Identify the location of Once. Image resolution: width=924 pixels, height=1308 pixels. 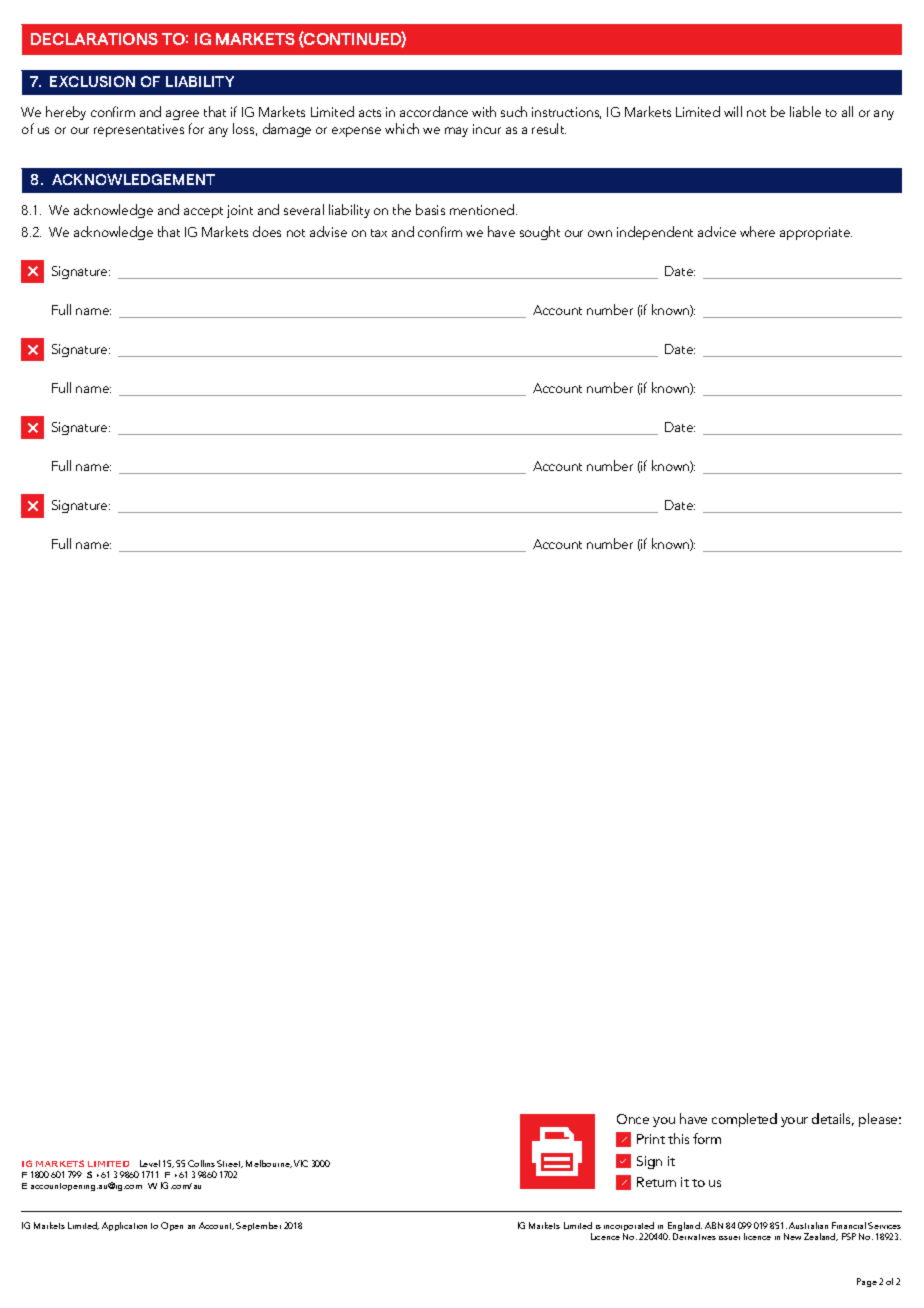
(633, 1119).
